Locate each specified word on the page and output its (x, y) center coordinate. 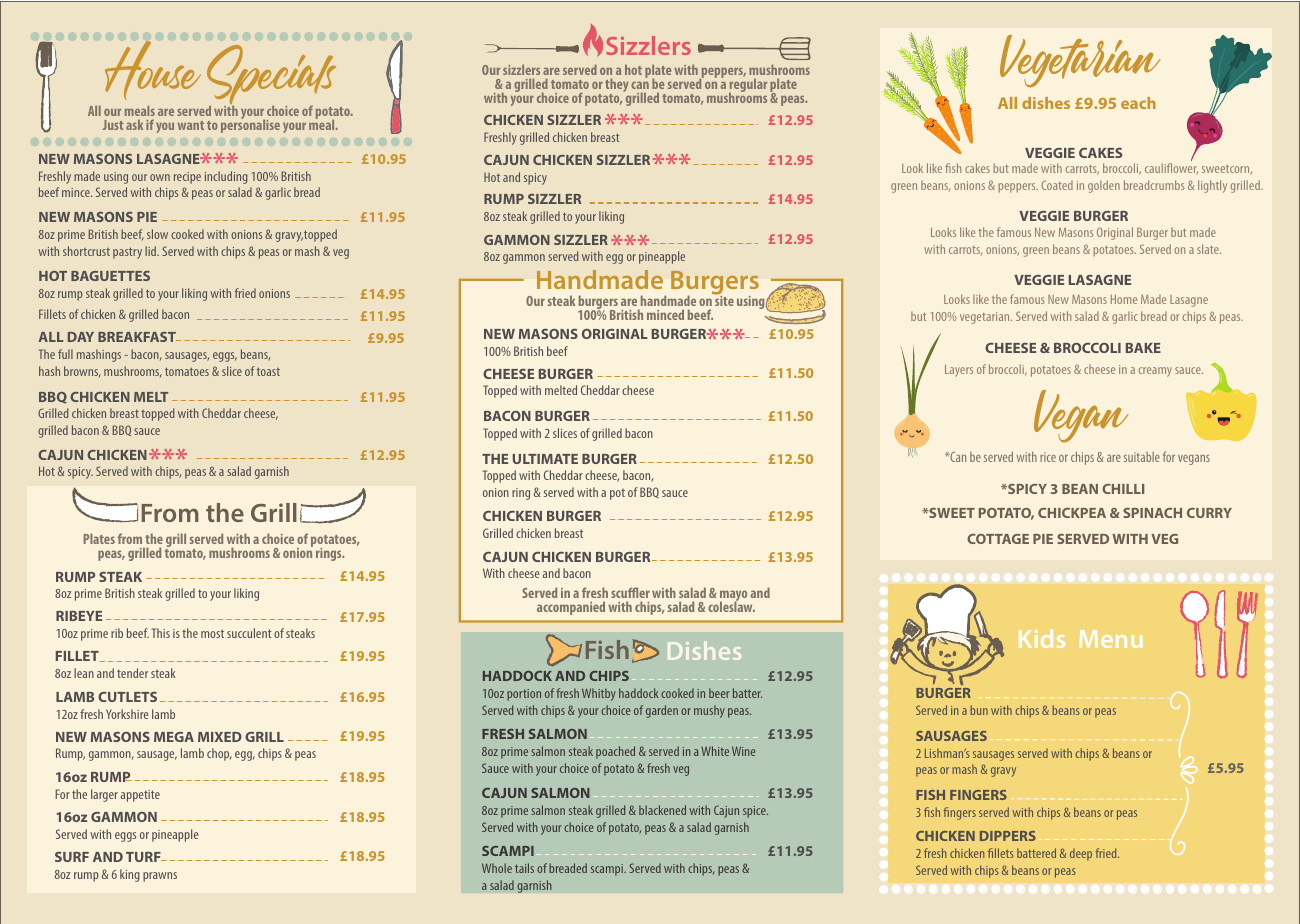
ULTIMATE (545, 459)
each (1138, 103)
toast (268, 371)
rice (1048, 457)
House (153, 70)
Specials (271, 76)
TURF (144, 857)
